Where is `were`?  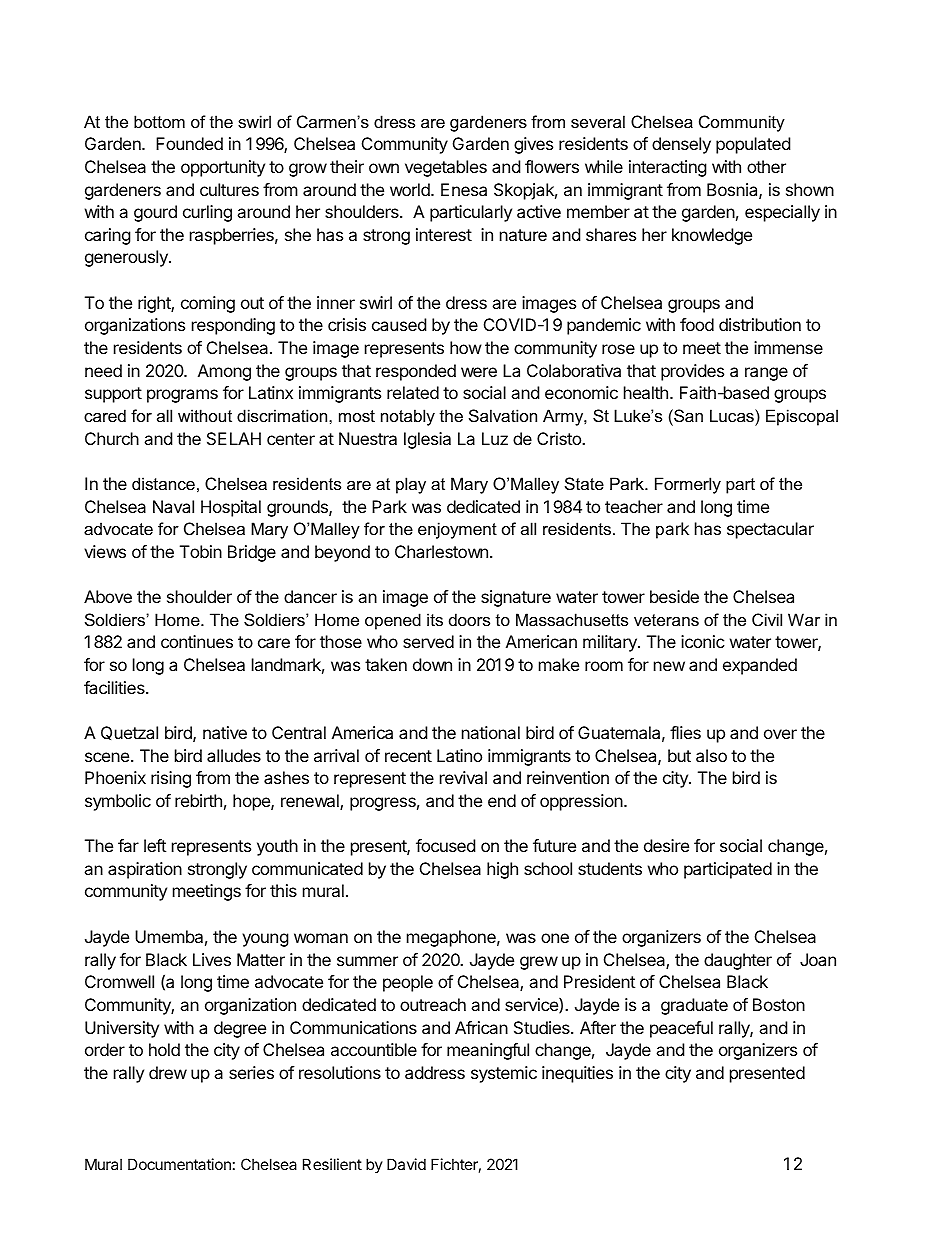
were is located at coordinates (479, 372).
